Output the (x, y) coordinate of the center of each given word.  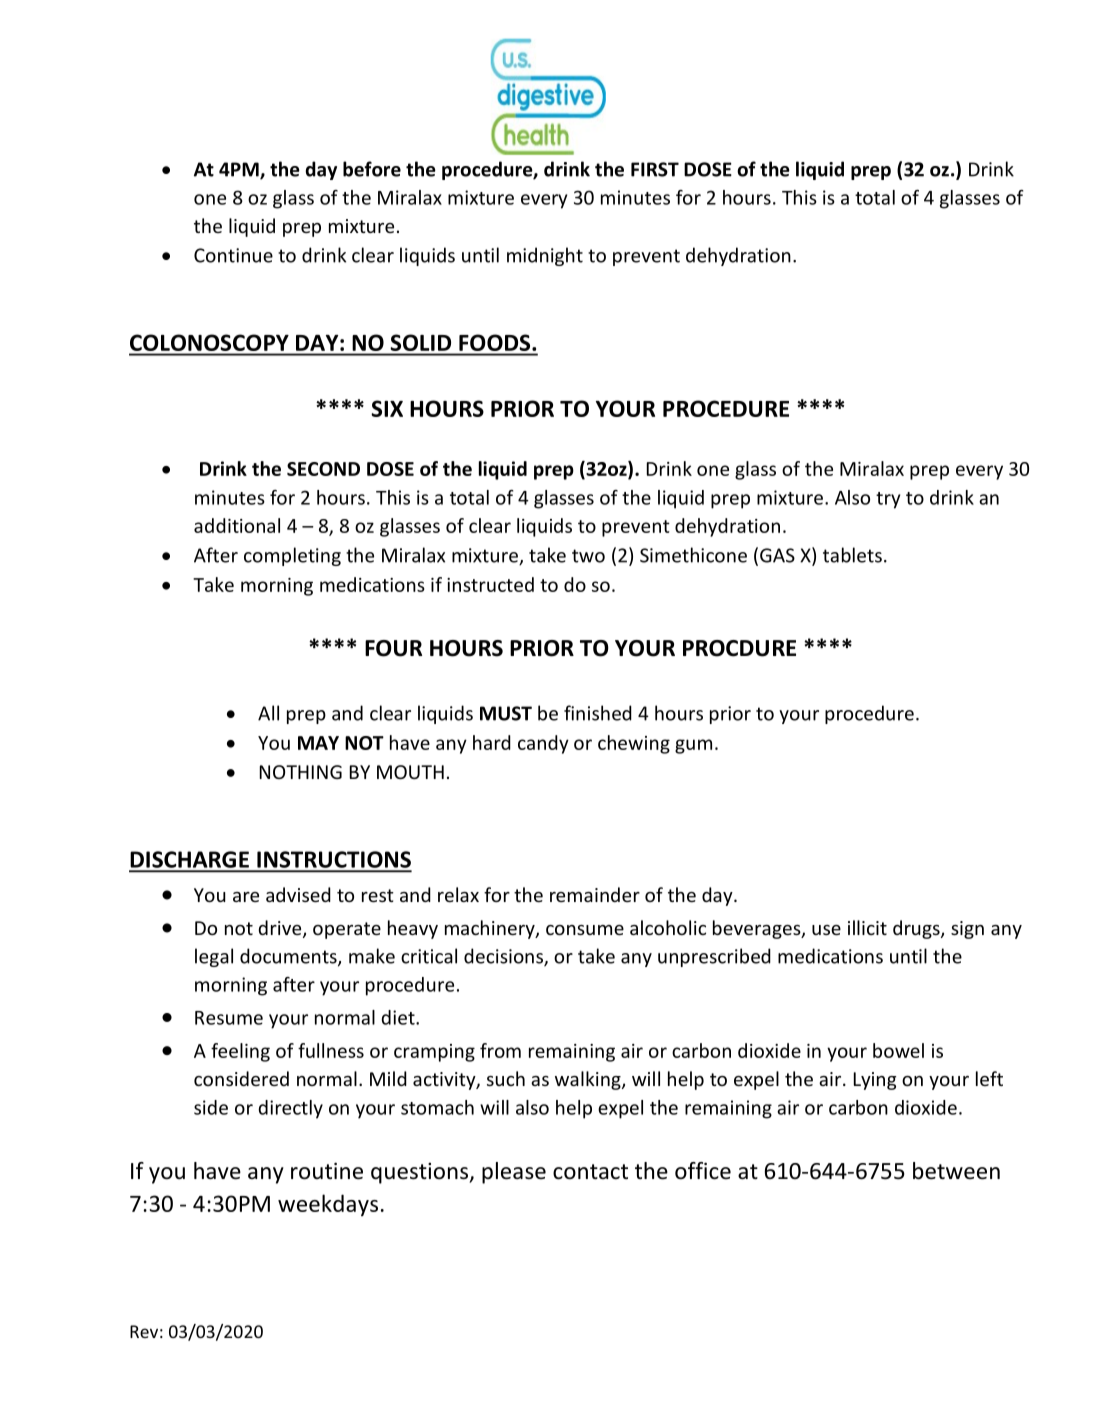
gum (693, 746)
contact (590, 1172)
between (956, 1171)
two (588, 556)
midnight (545, 256)
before (372, 169)
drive (281, 929)
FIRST (655, 169)
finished (598, 713)
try (888, 500)
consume (585, 930)
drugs (917, 929)
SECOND (323, 469)
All (268, 713)
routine (327, 1171)
